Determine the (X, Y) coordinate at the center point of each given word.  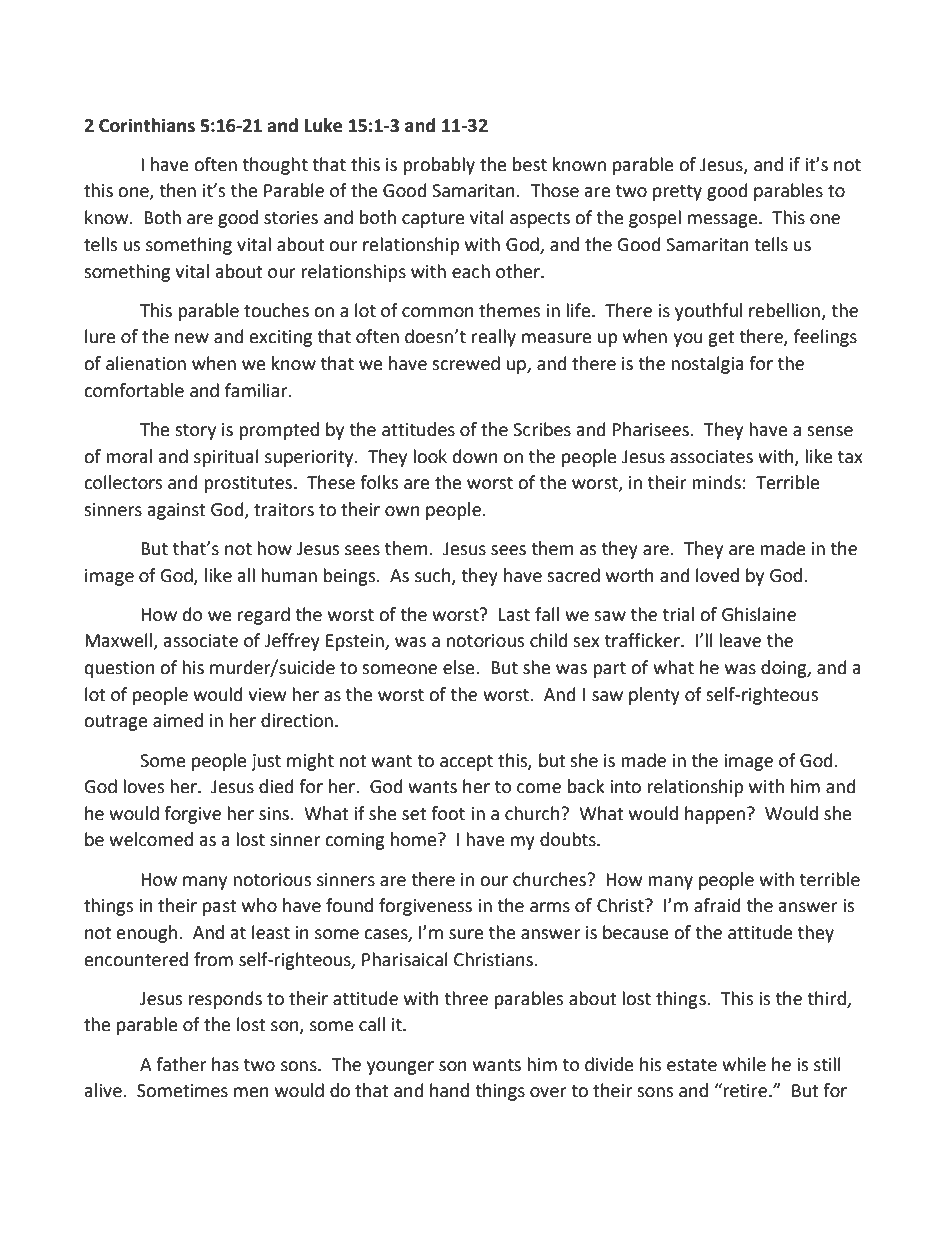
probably (439, 166)
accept (466, 763)
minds (716, 482)
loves (144, 786)
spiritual (226, 458)
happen (715, 815)
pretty (677, 193)
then (177, 190)
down (475, 456)
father (181, 1064)
